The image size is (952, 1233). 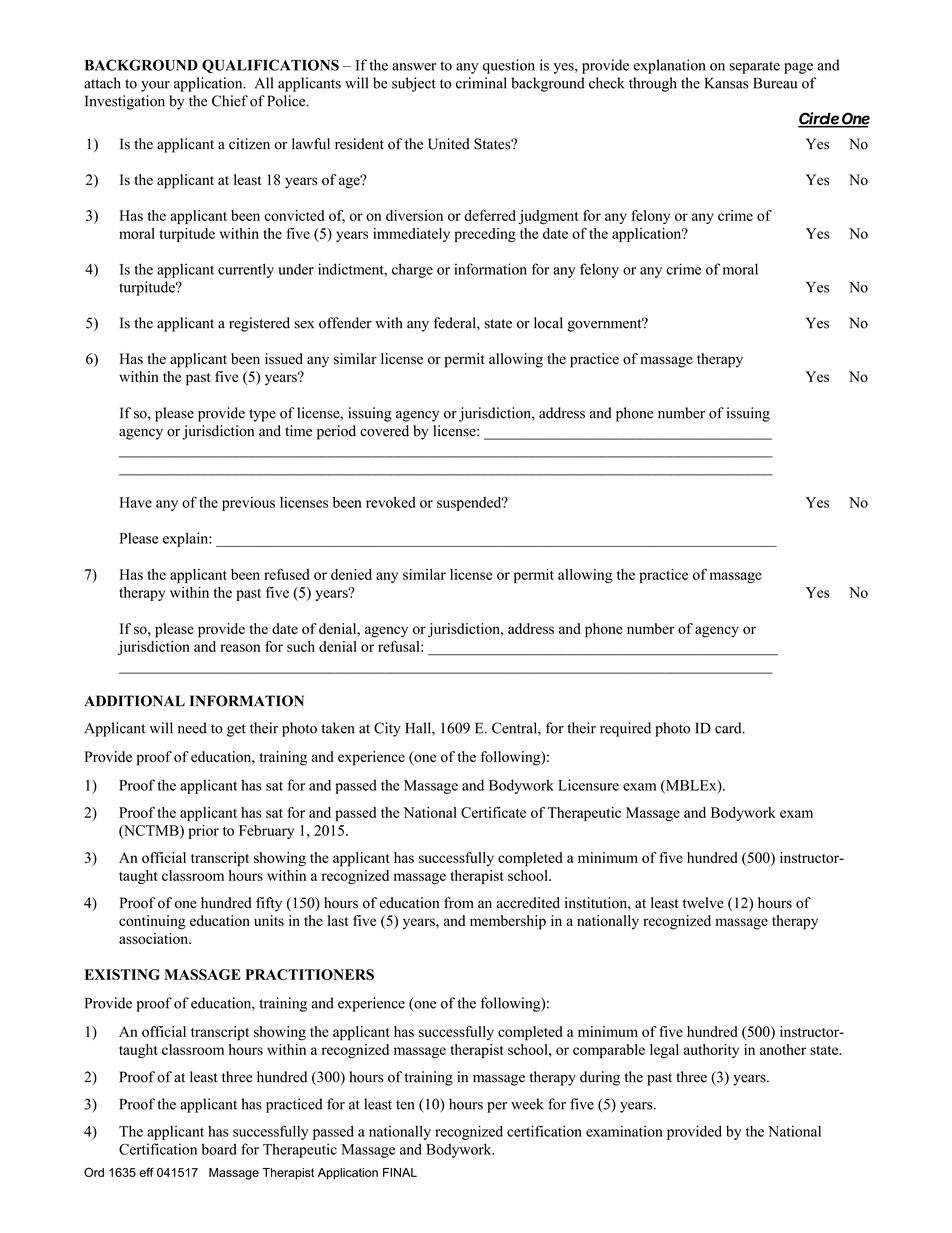 I want to click on Certificate, so click(x=493, y=812).
